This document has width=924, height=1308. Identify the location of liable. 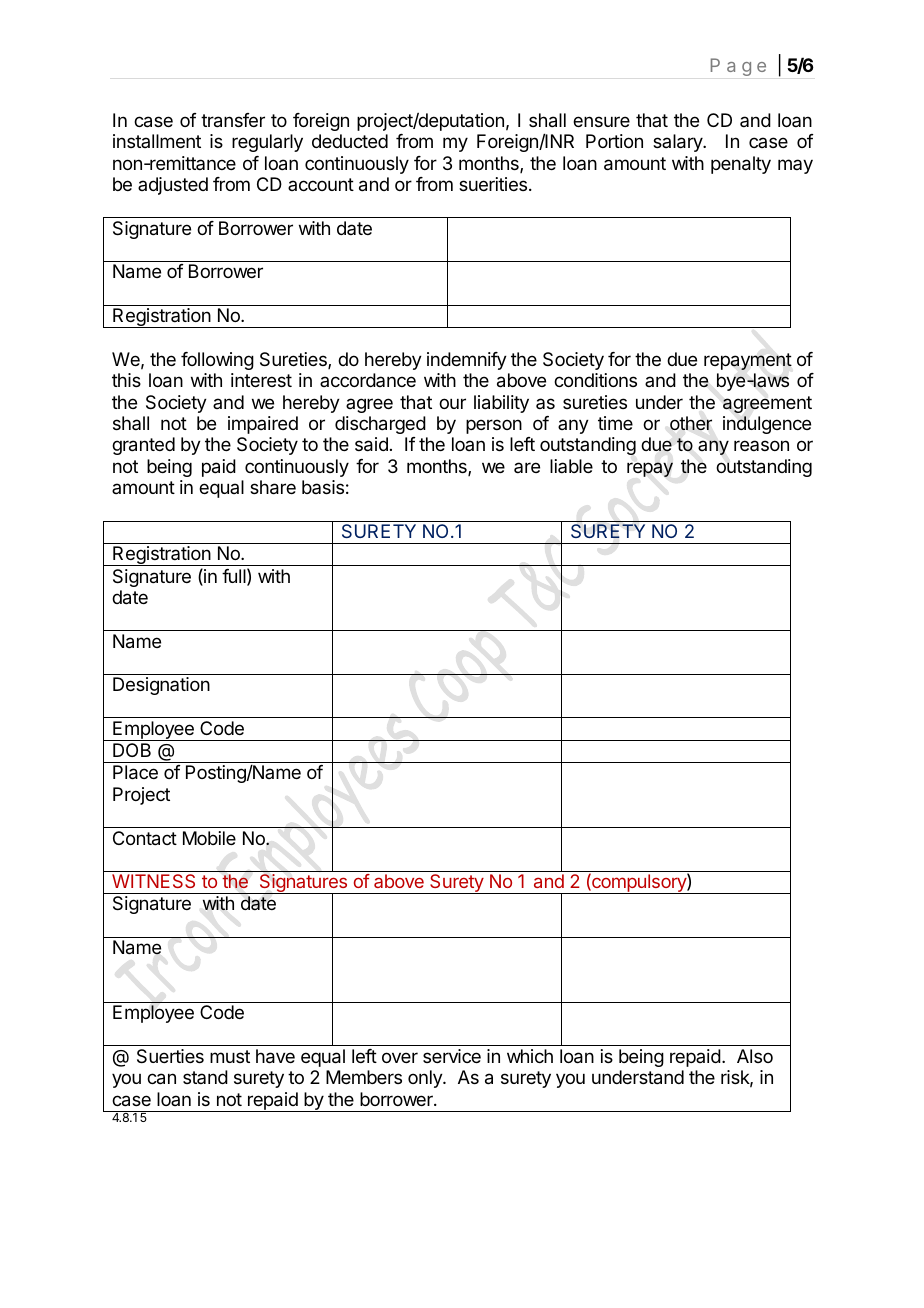
(571, 466).
